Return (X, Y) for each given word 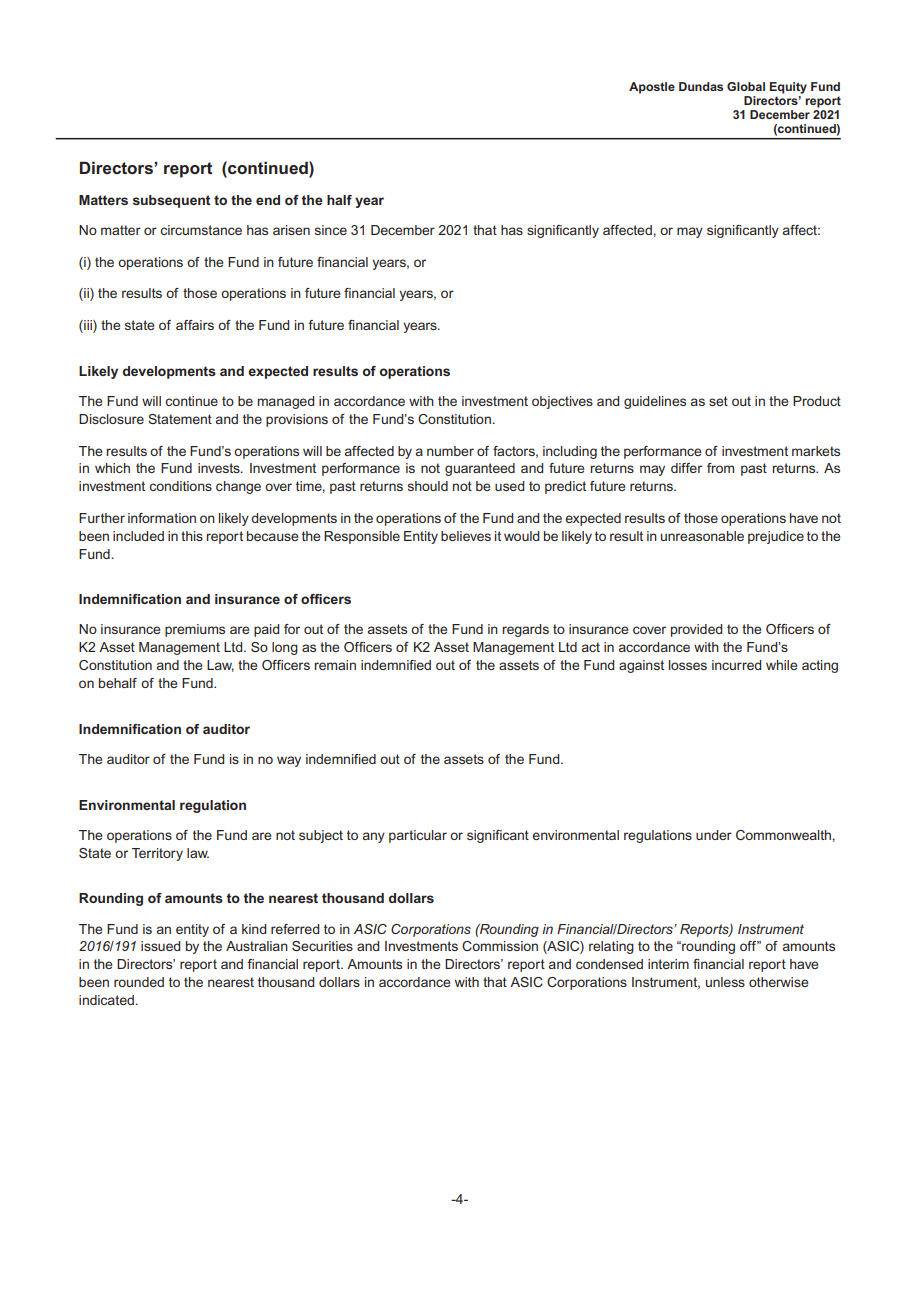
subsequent (171, 201)
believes (466, 536)
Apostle (652, 88)
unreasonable (702, 536)
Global (746, 86)
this (192, 536)
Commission (500, 946)
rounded (139, 982)
